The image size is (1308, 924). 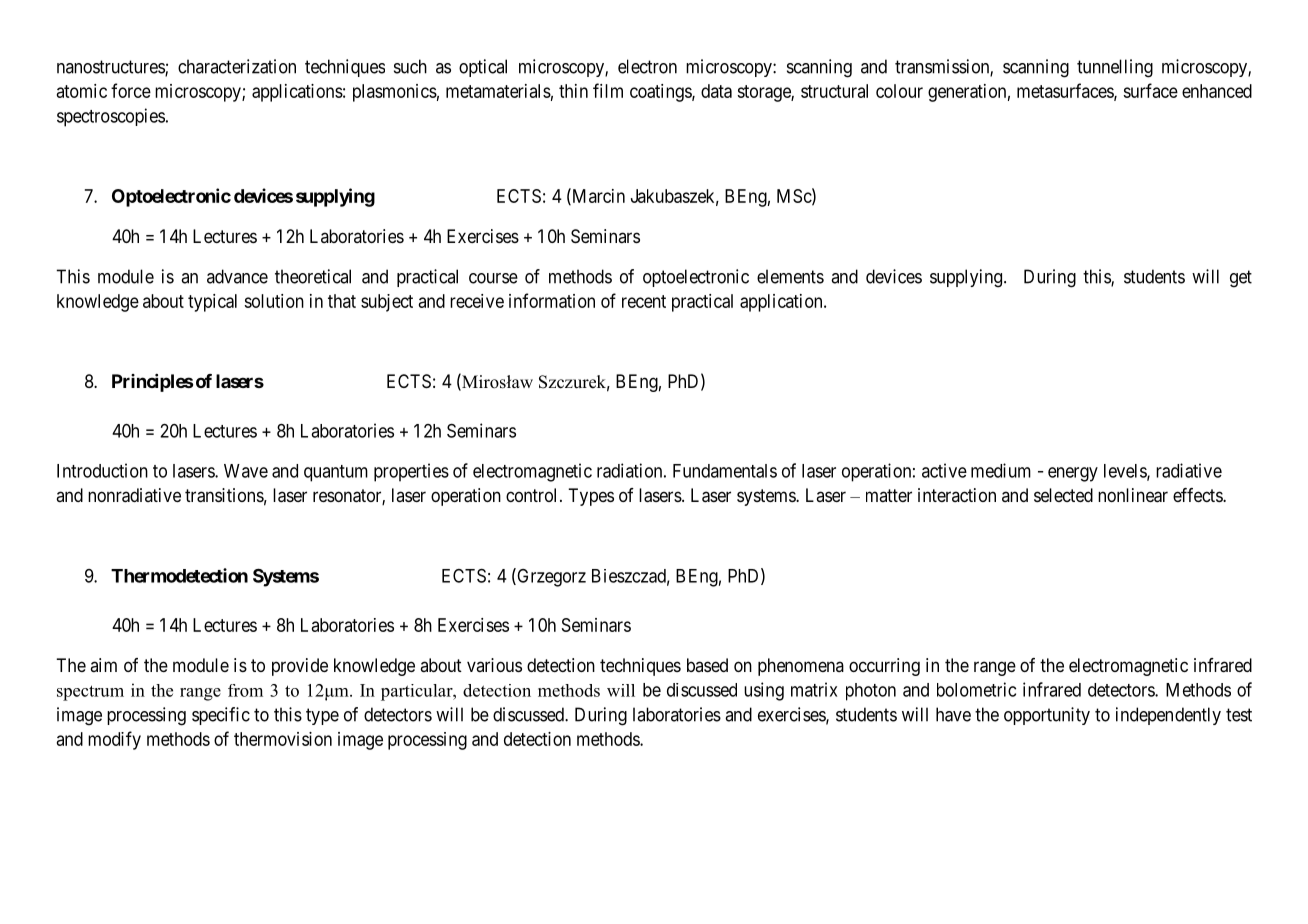 What do you see at coordinates (1073, 474) in the page?
I see `energy` at bounding box center [1073, 474].
